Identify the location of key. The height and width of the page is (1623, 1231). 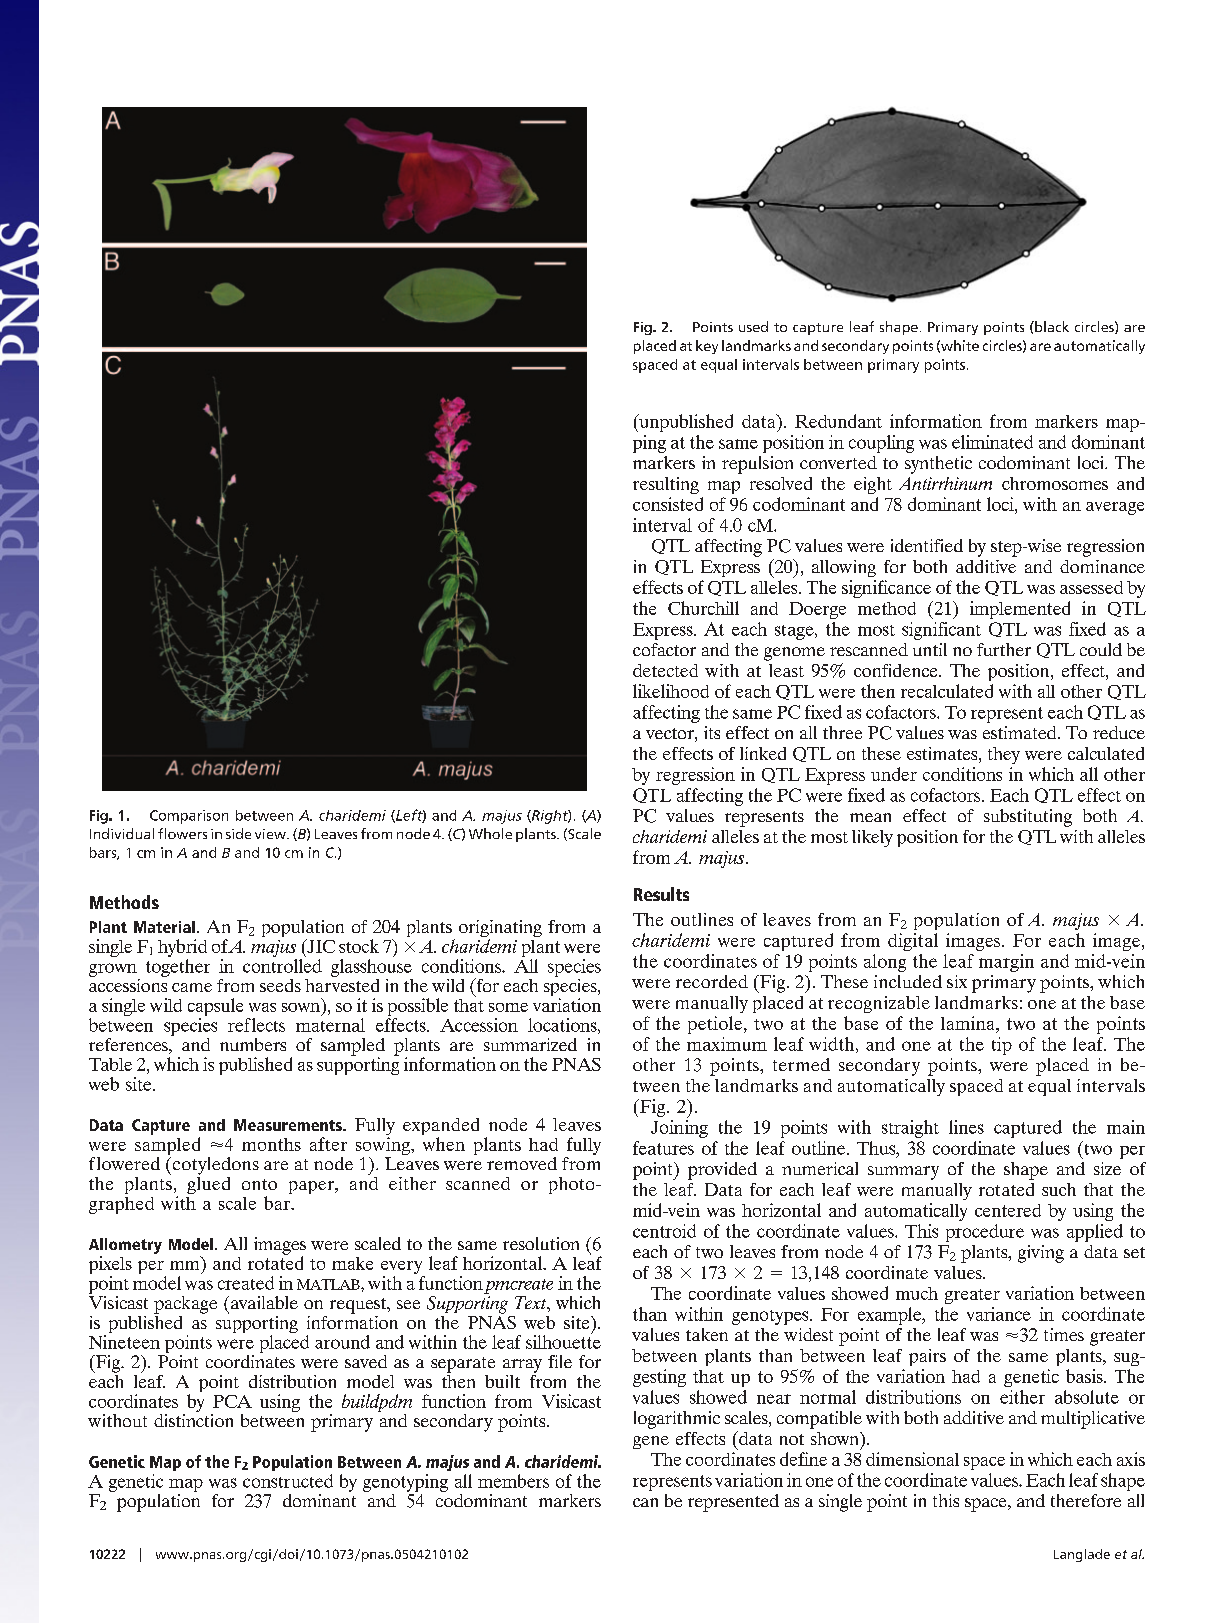
(707, 347).
